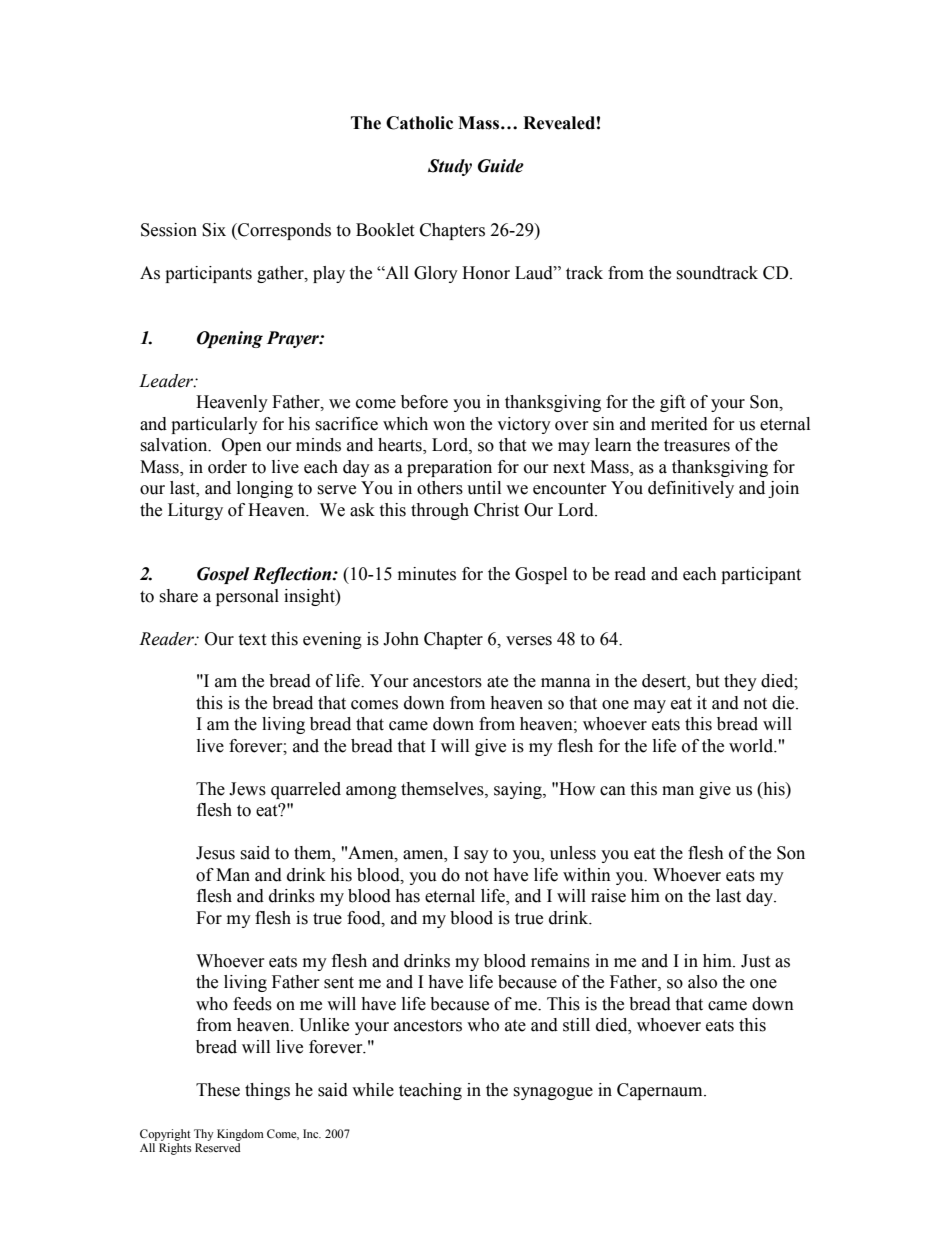 This page has height=1233, width=952. Describe the element at coordinates (218, 1090) in the page. I see `These` at that location.
